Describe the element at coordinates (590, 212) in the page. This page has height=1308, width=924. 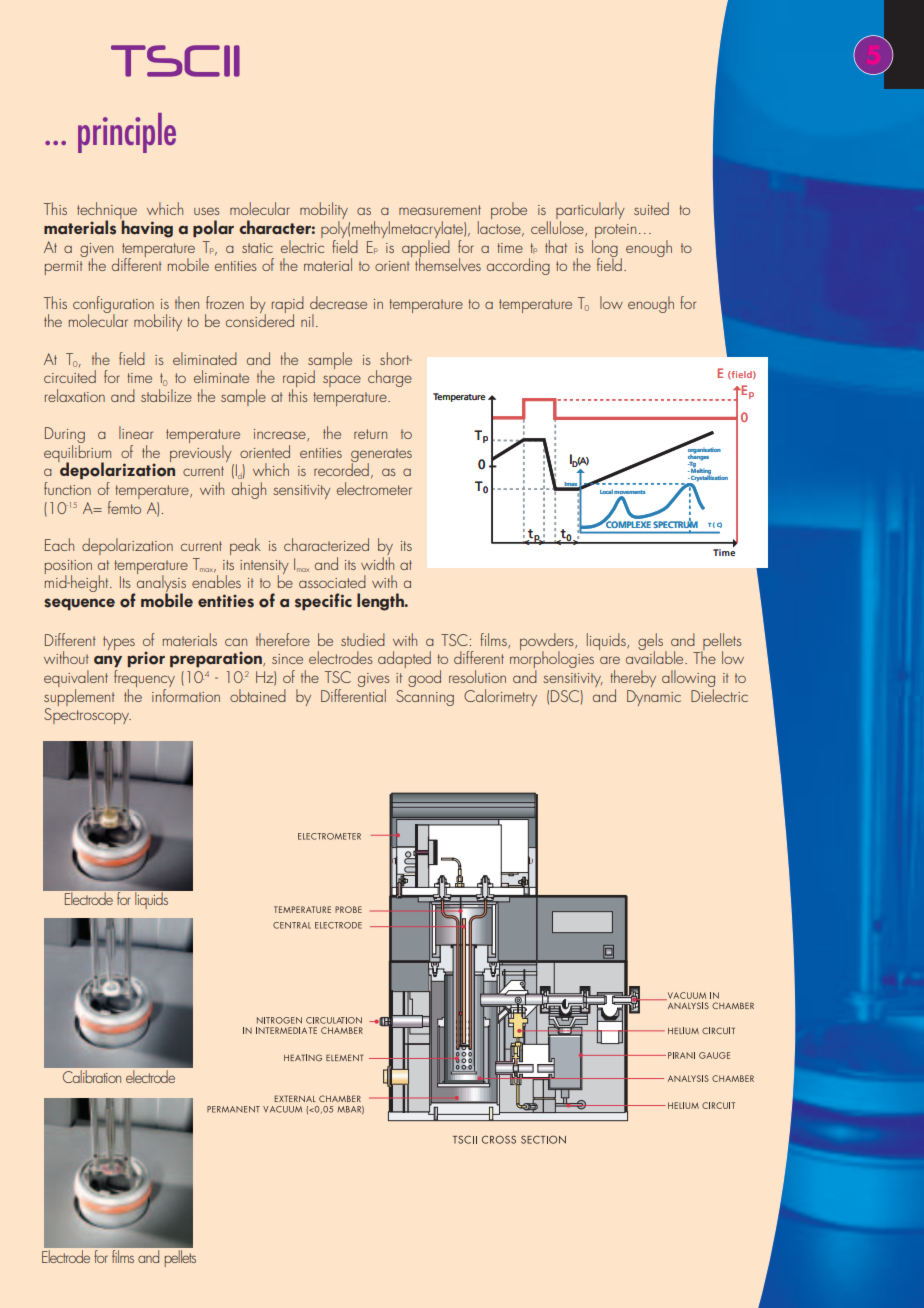
I see `particularly` at that location.
